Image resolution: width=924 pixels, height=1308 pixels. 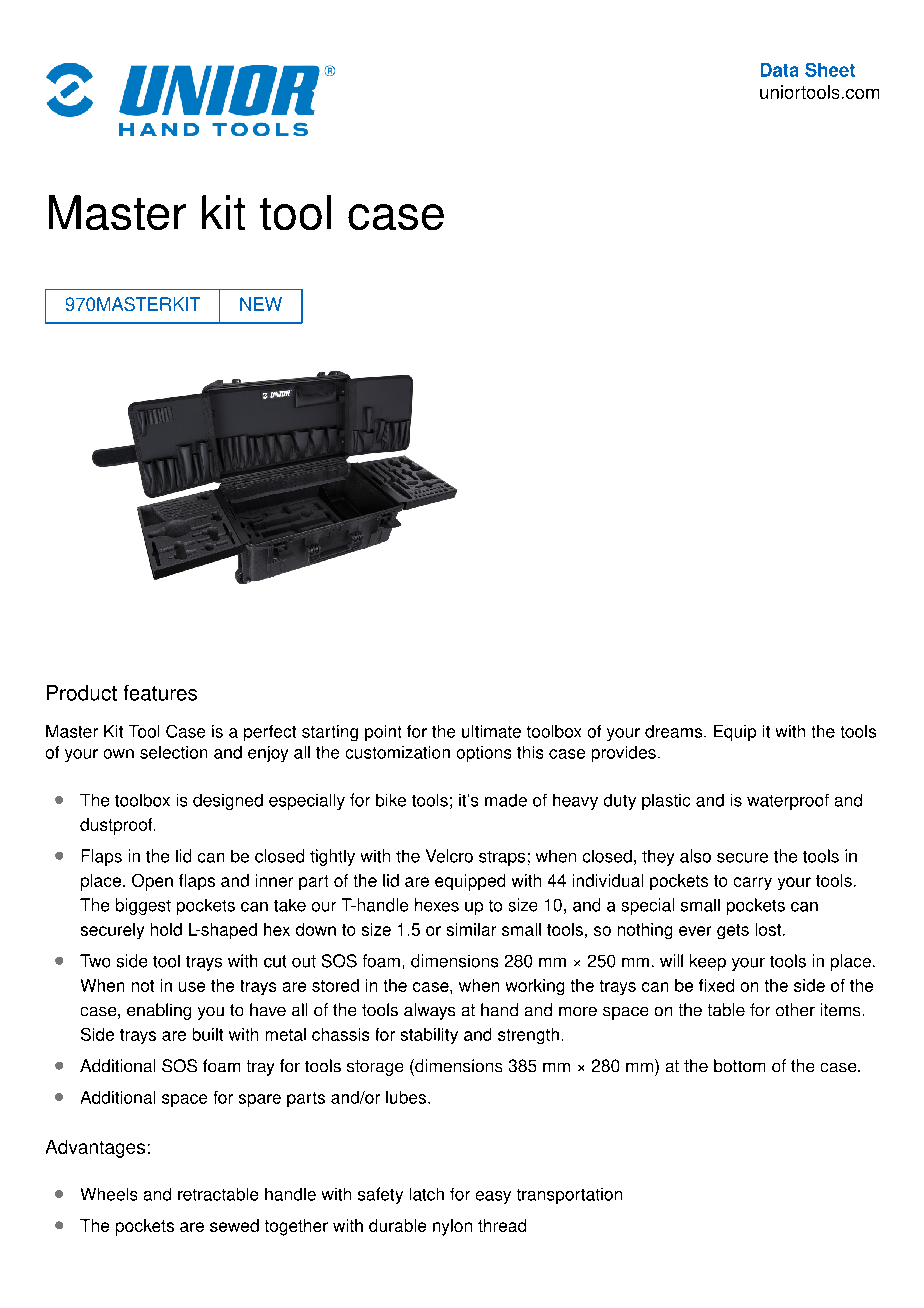 I want to click on NEW, so click(x=261, y=304).
